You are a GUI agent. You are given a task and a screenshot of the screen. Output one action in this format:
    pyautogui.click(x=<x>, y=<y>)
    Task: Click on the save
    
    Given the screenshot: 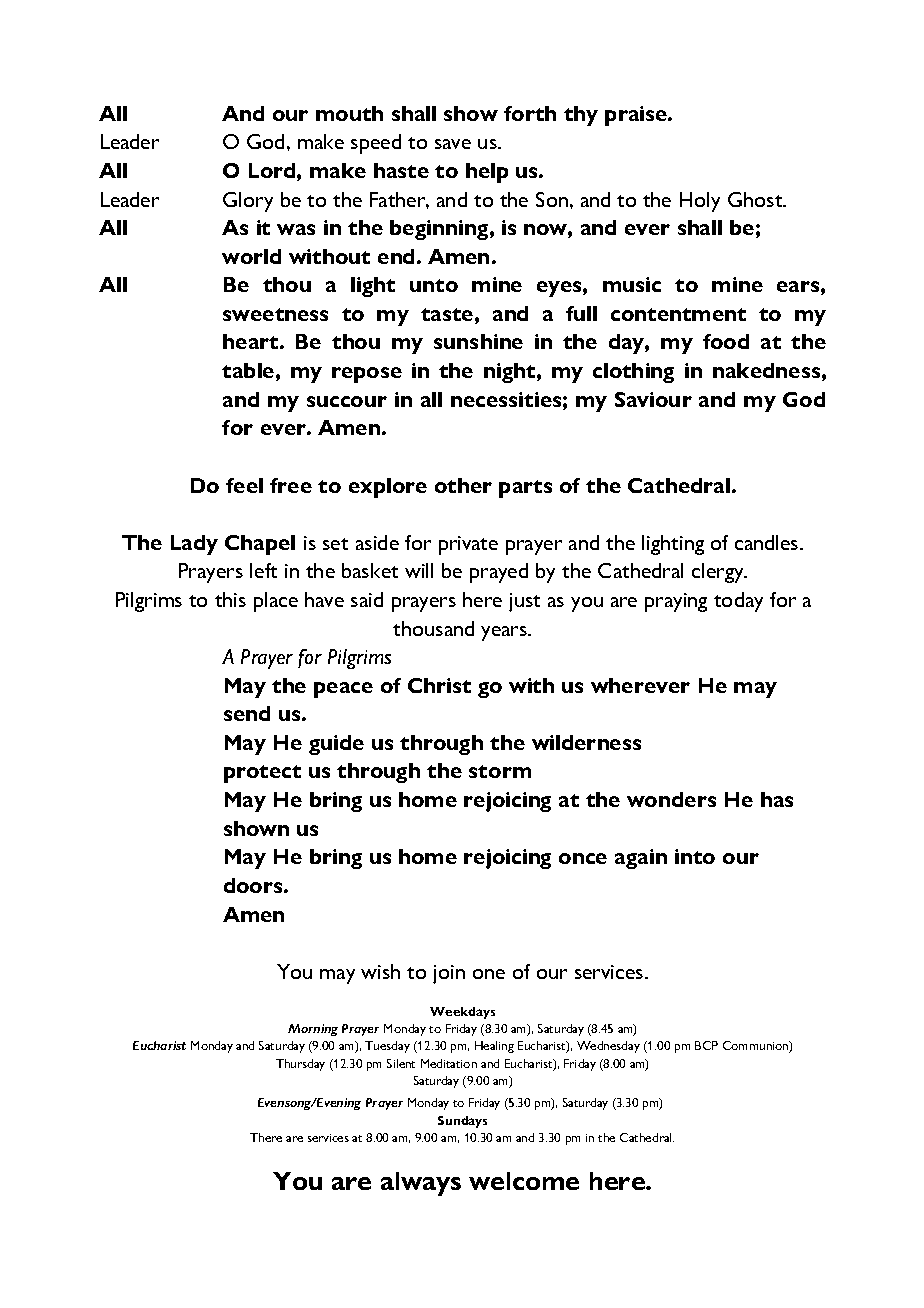 What is the action you would take?
    pyautogui.click(x=453, y=144)
